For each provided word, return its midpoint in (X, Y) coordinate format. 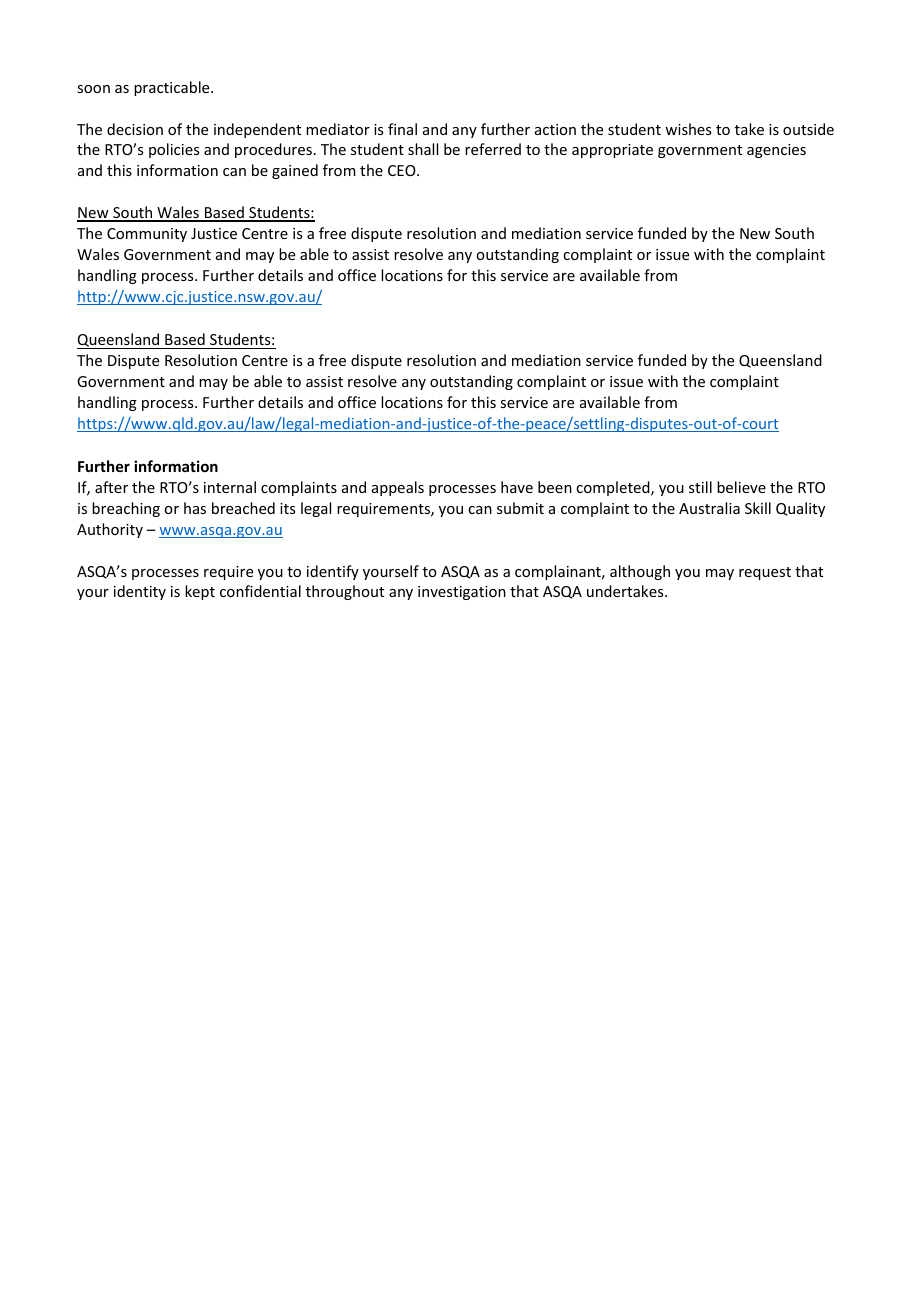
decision (135, 129)
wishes (688, 129)
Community (147, 235)
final (402, 129)
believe (741, 487)
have (517, 487)
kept (200, 592)
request (765, 573)
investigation (462, 593)
